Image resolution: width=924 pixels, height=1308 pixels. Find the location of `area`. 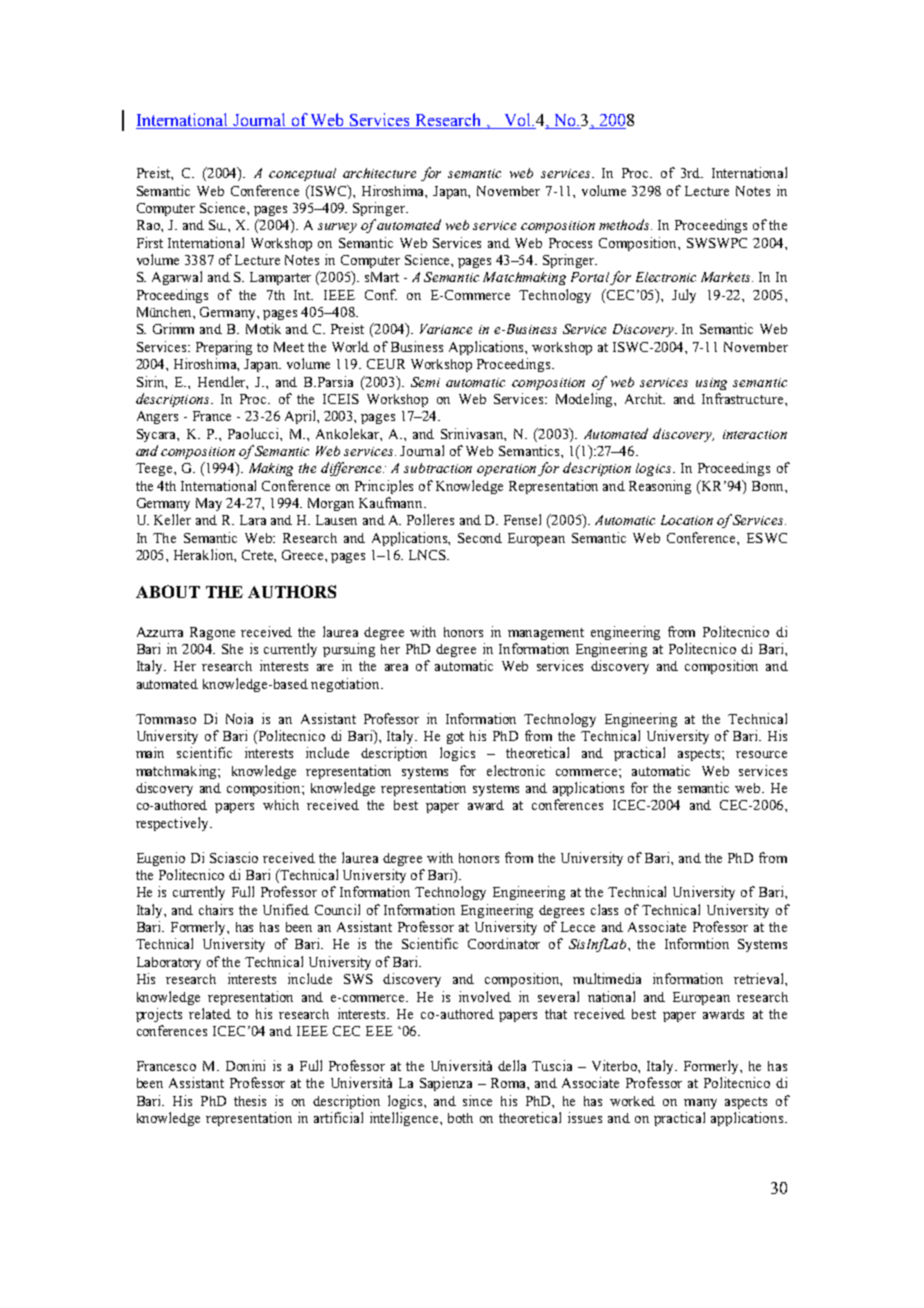

area is located at coordinates (396, 667).
